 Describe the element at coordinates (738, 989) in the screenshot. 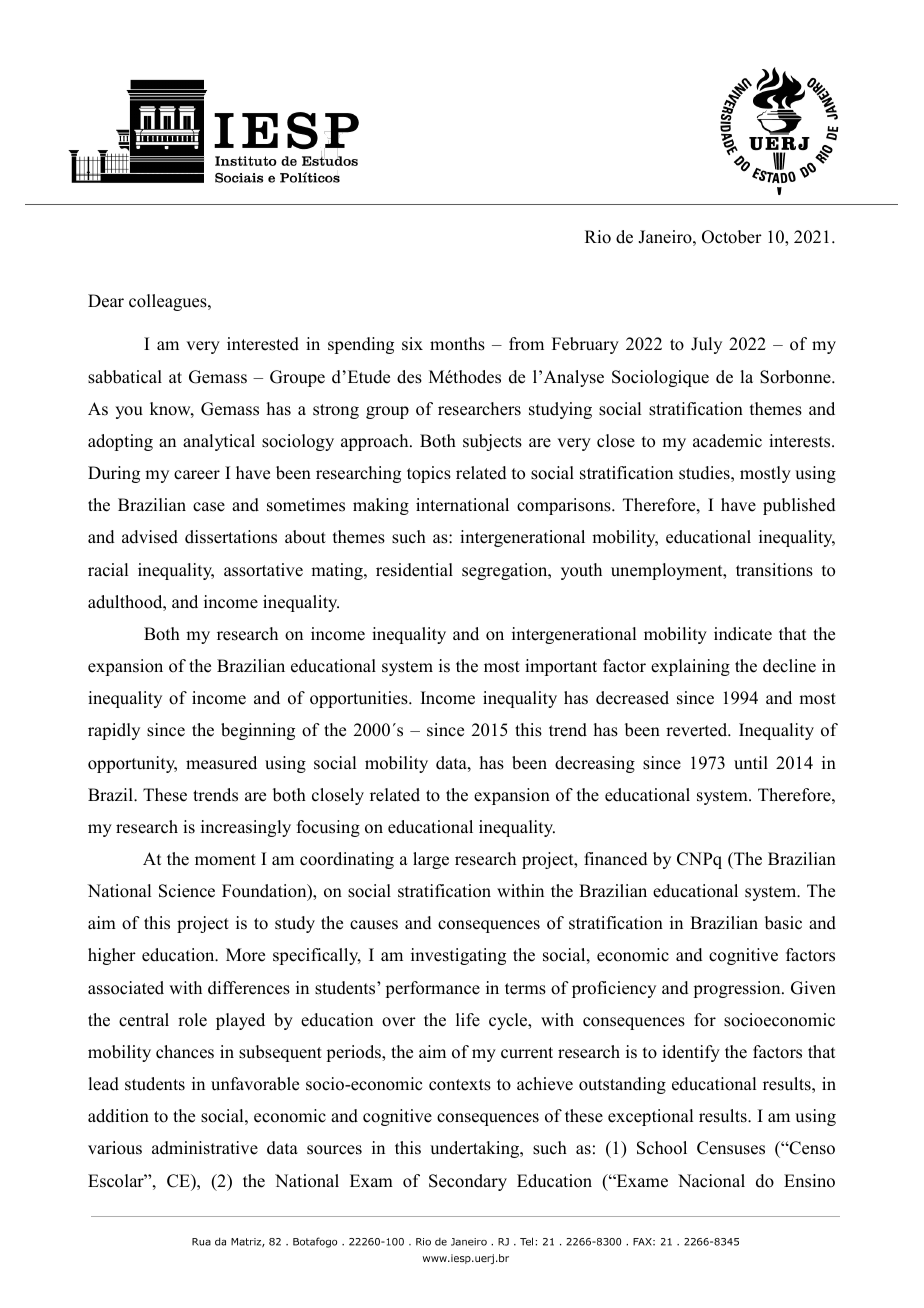

I see `progression` at that location.
